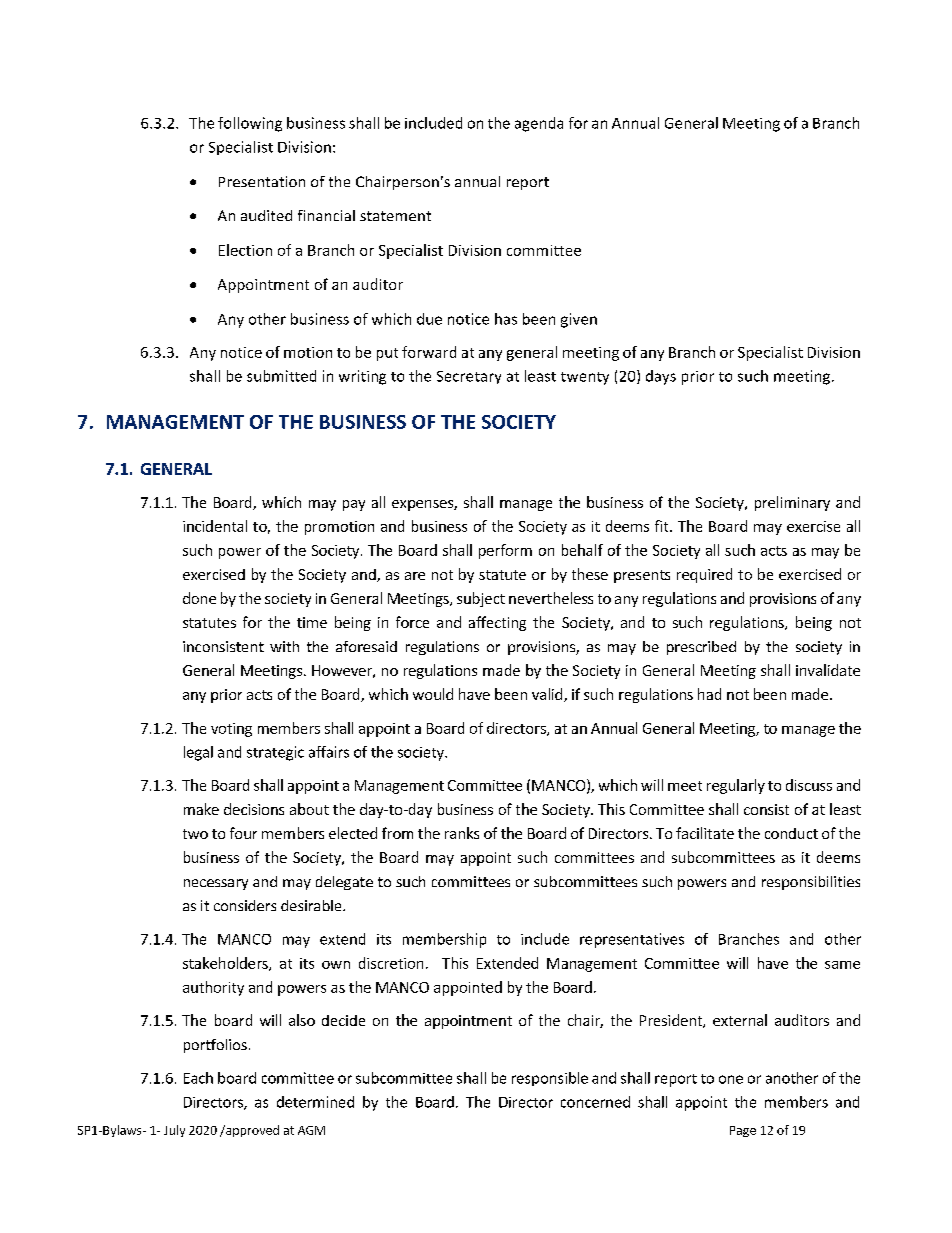 The width and height of the screenshot is (952, 1233). I want to click on responsible, so click(550, 1079).
